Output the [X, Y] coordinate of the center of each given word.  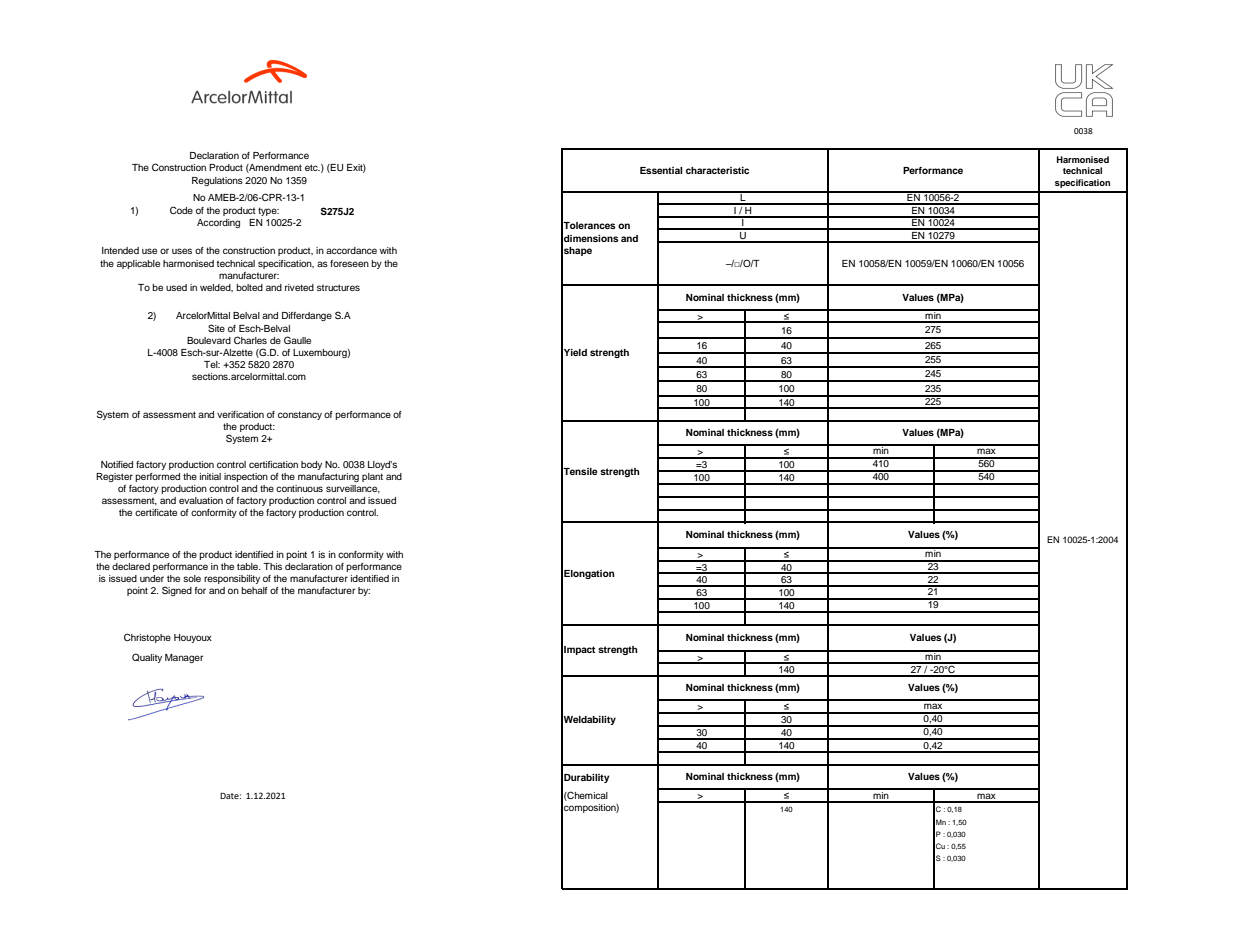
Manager [184, 658]
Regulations [217, 181]
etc [312, 167]
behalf [254, 590]
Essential [661, 170]
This [272, 566]
